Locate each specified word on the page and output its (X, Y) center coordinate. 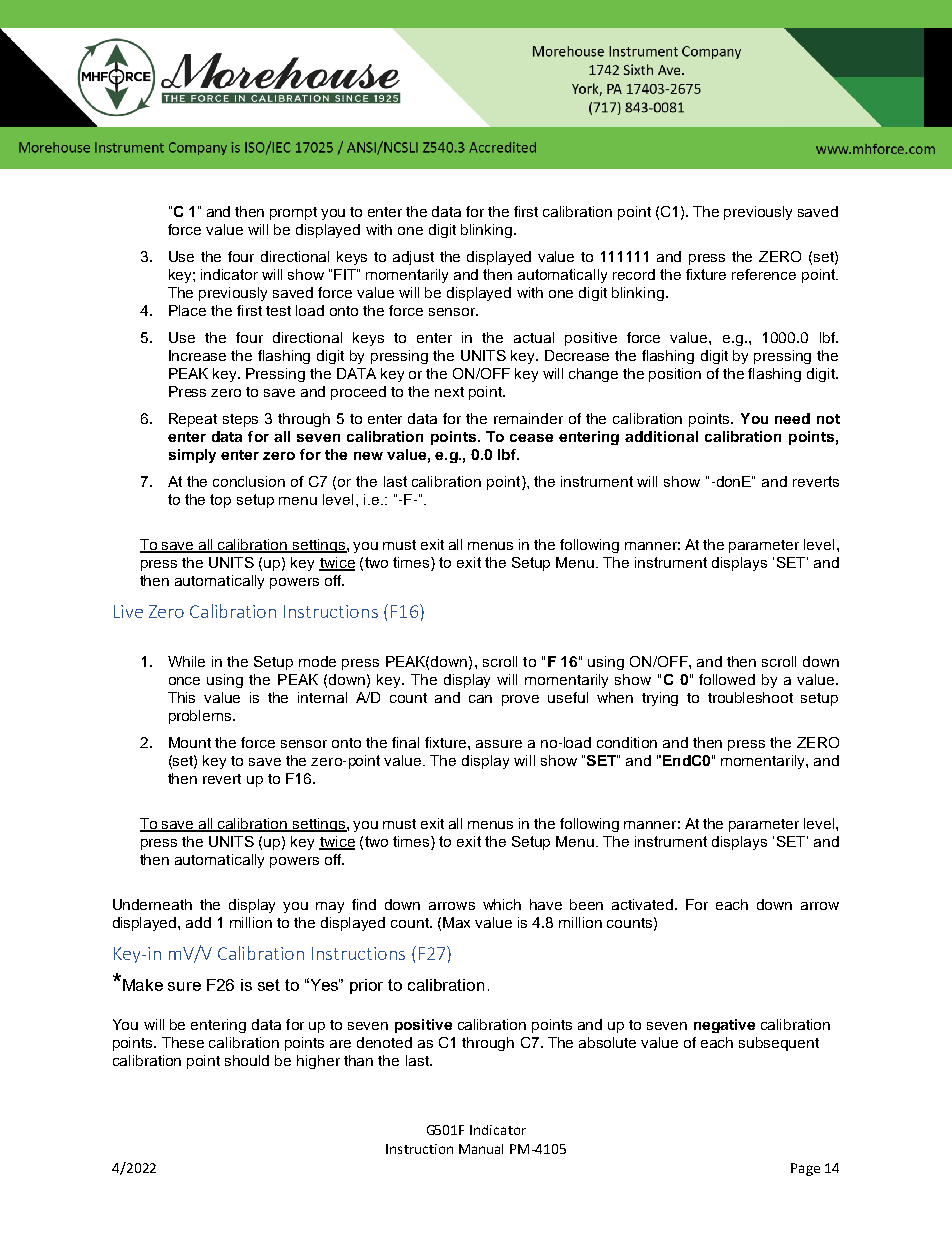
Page (805, 1169)
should (247, 1060)
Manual (481, 1149)
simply (192, 456)
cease (531, 438)
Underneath (152, 904)
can (480, 699)
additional (661, 436)
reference (764, 274)
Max (456, 922)
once (184, 681)
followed (727, 679)
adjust (413, 258)
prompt (293, 213)
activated (644, 904)
